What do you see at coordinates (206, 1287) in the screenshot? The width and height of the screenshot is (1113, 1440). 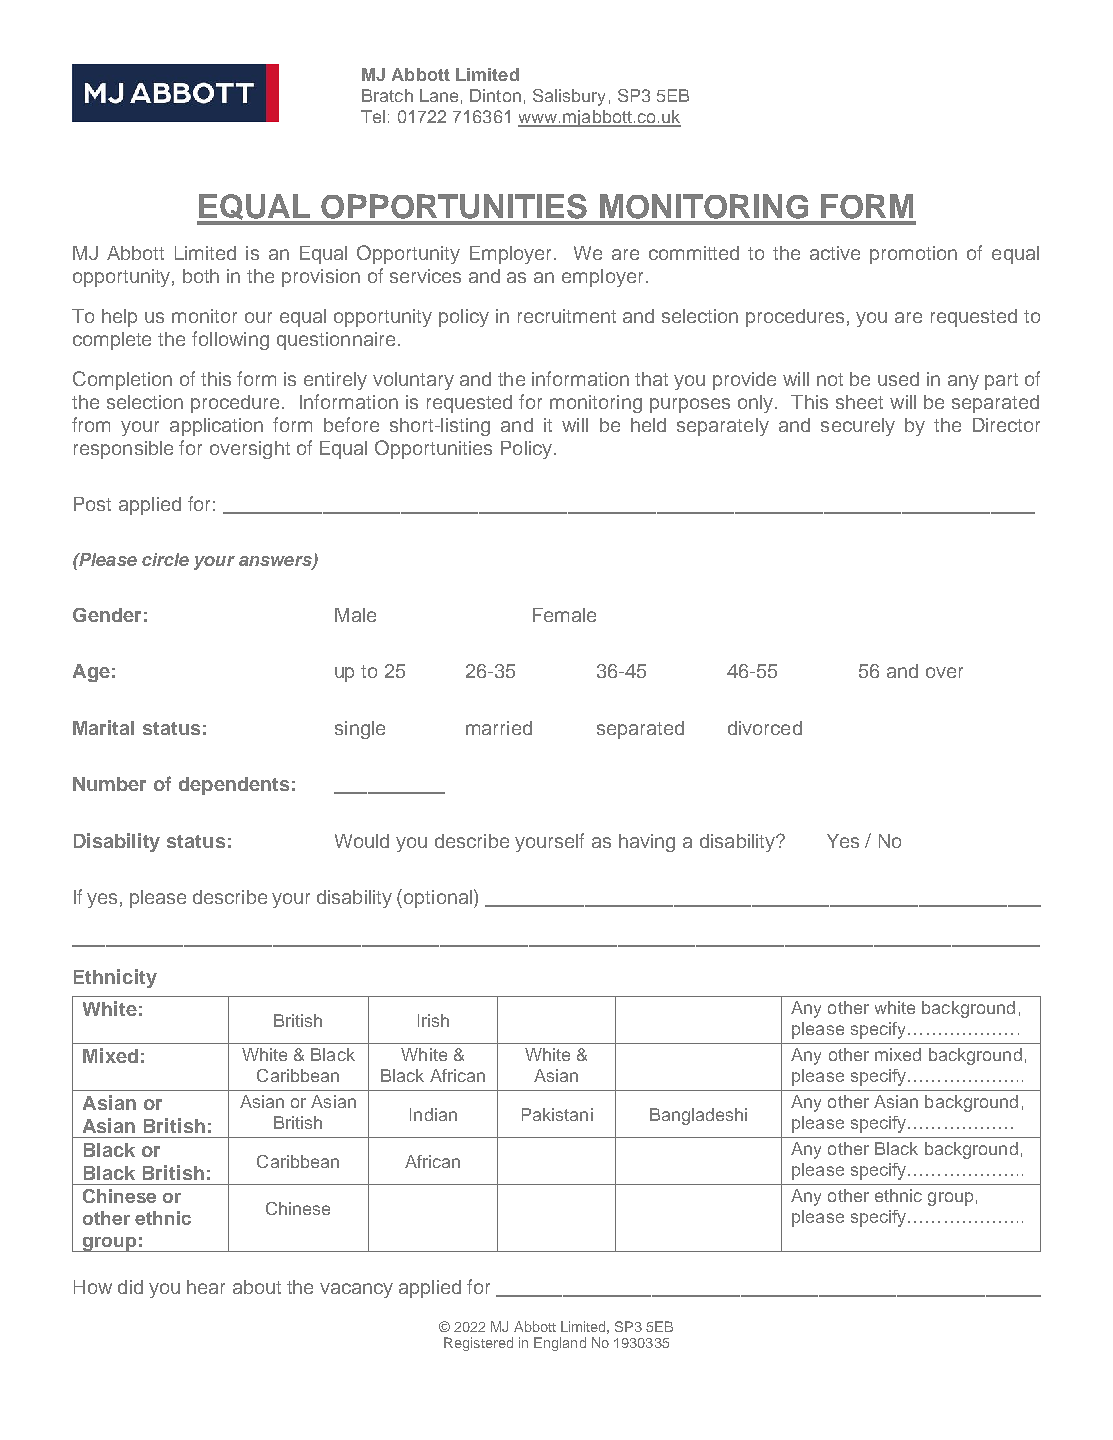 I see `hear` at bounding box center [206, 1287].
